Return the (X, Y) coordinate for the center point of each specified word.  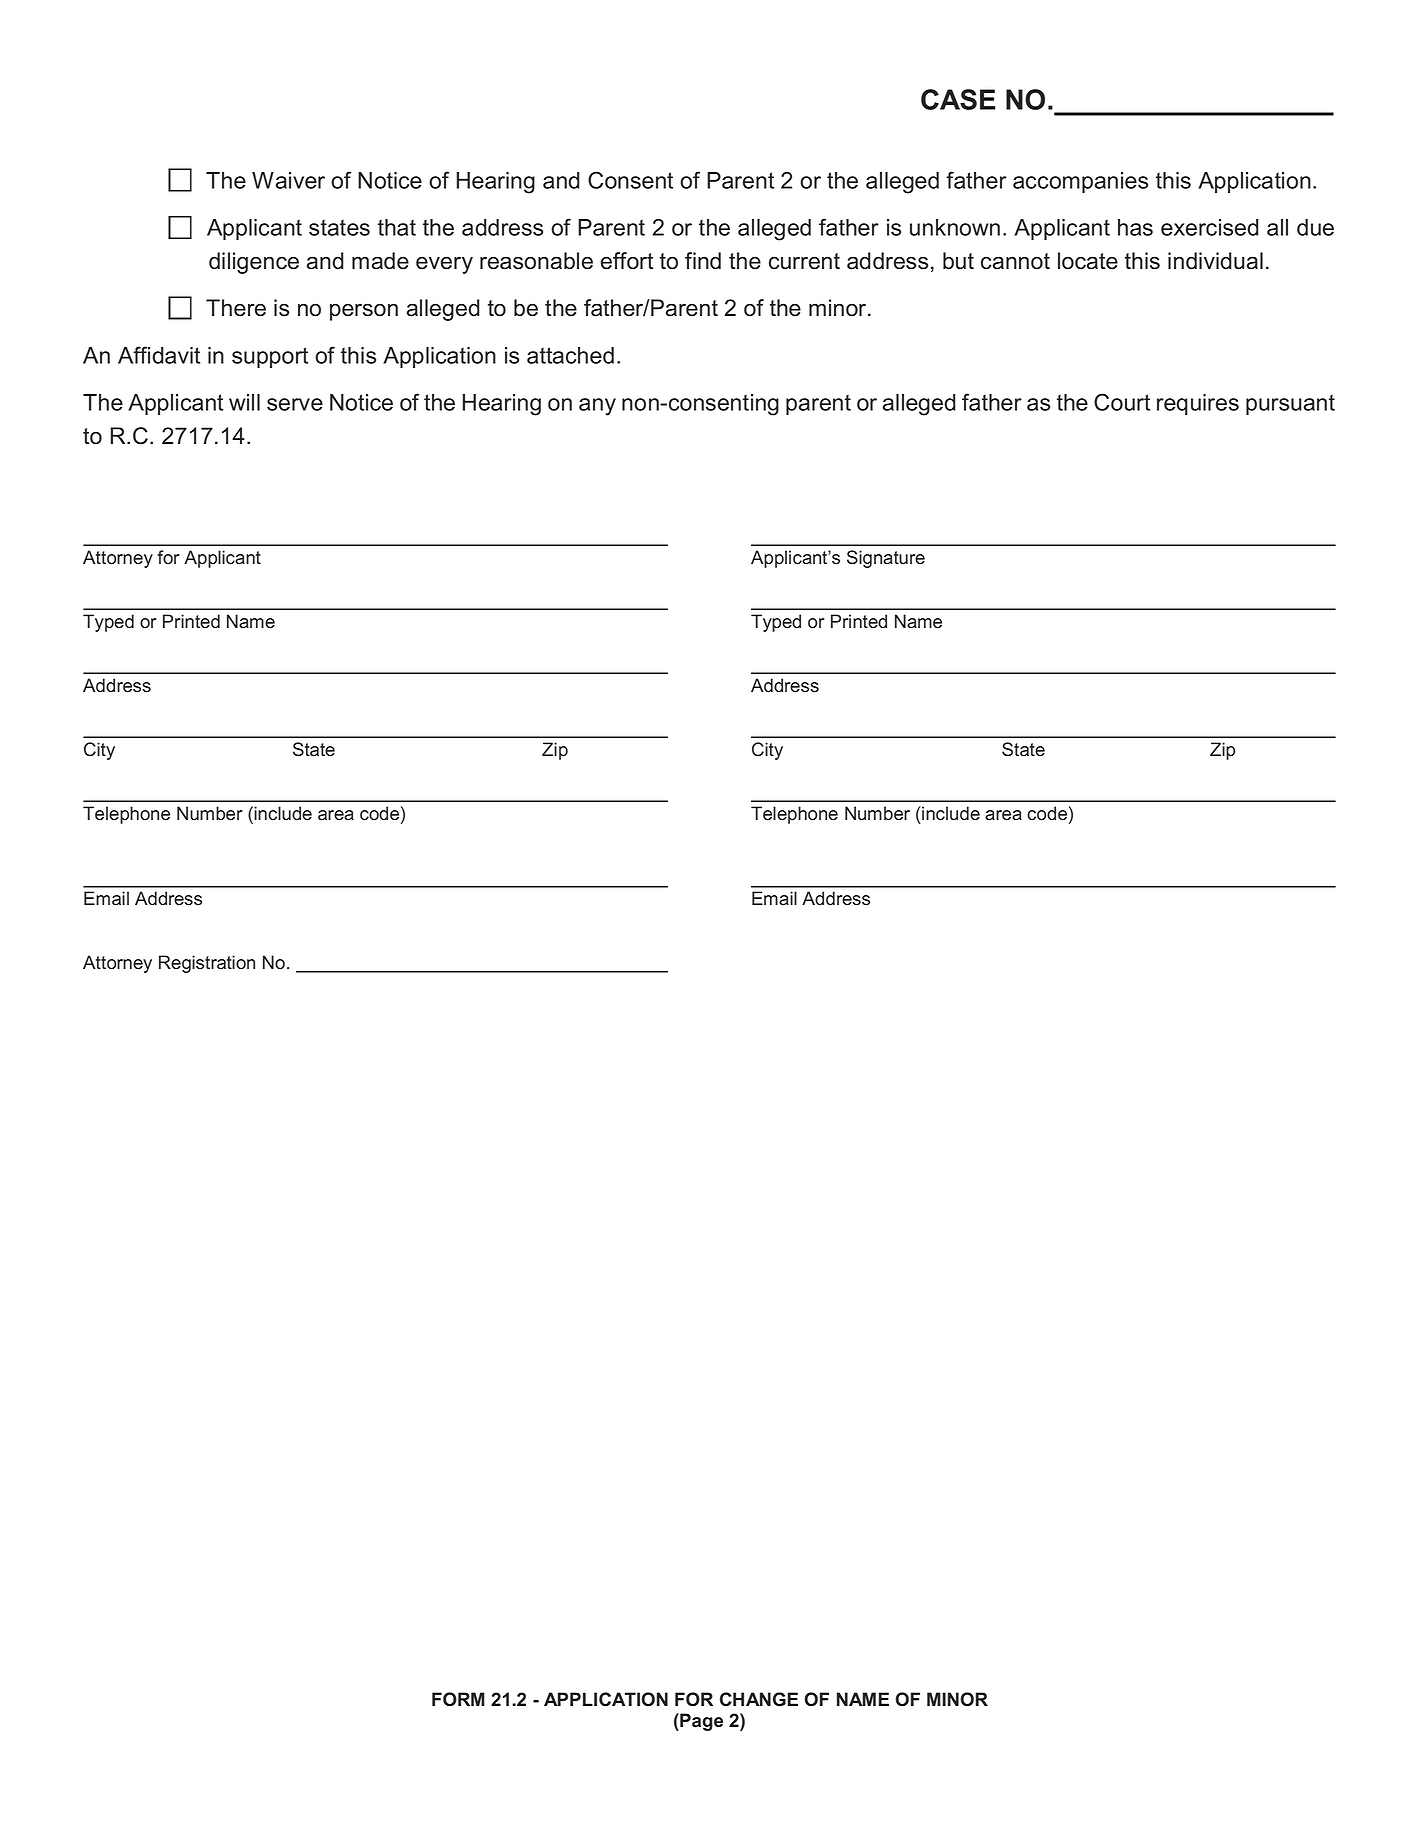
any (597, 407)
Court (1122, 402)
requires (1198, 404)
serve (295, 404)
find (703, 261)
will (244, 402)
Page (700, 1722)
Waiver (288, 180)
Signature (886, 559)
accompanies (1080, 182)
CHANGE (759, 1699)
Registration (207, 964)
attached (570, 355)
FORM (458, 1699)
